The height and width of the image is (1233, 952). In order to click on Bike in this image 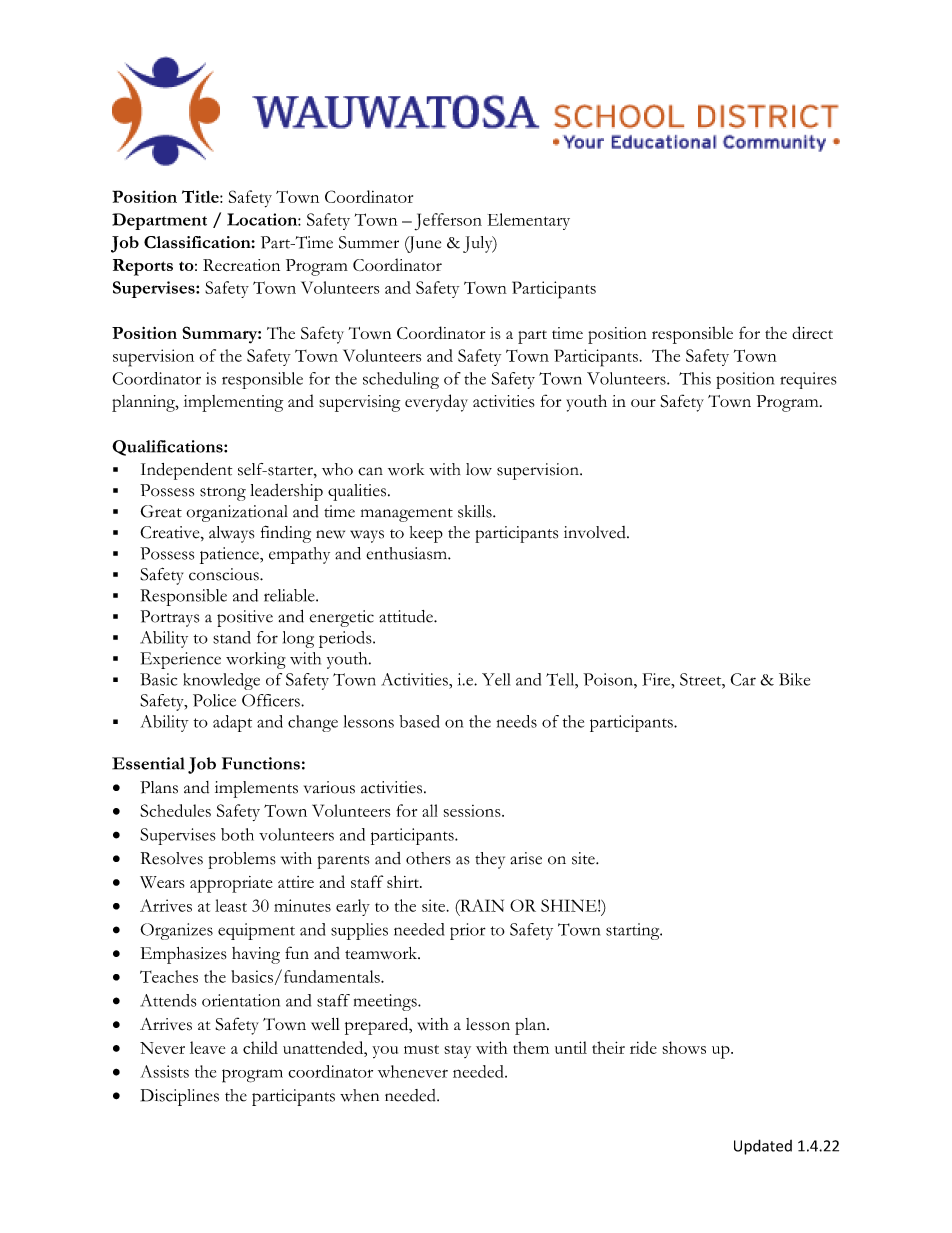, I will do `click(794, 679)`.
